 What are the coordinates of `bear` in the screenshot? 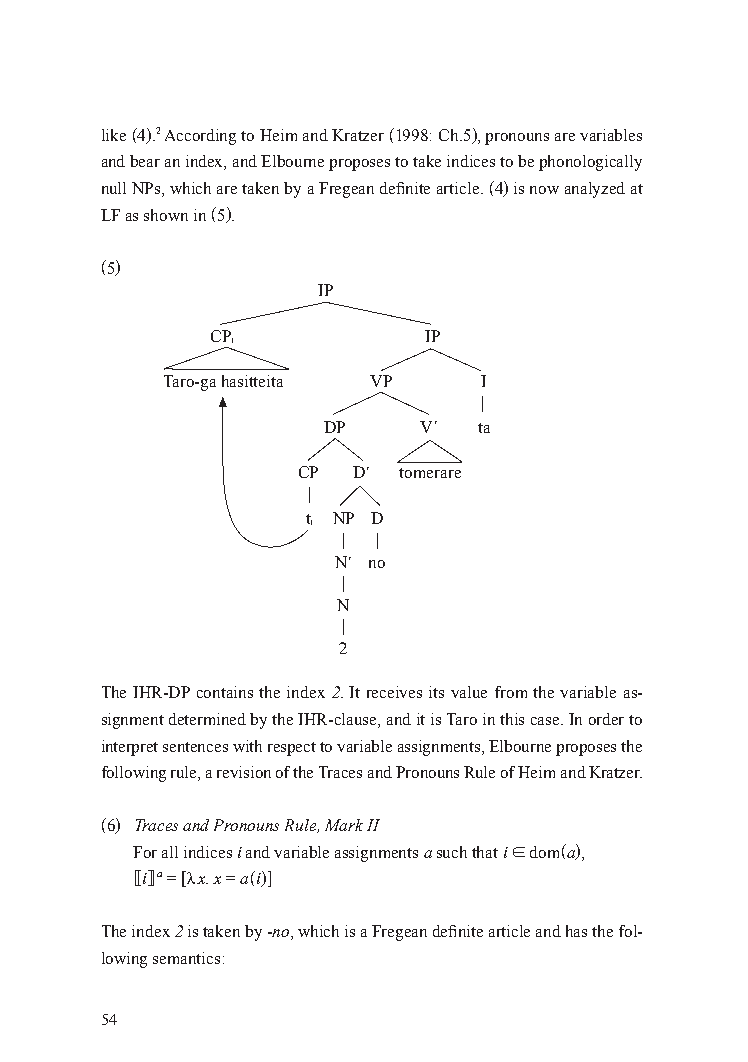 It's located at (145, 161).
